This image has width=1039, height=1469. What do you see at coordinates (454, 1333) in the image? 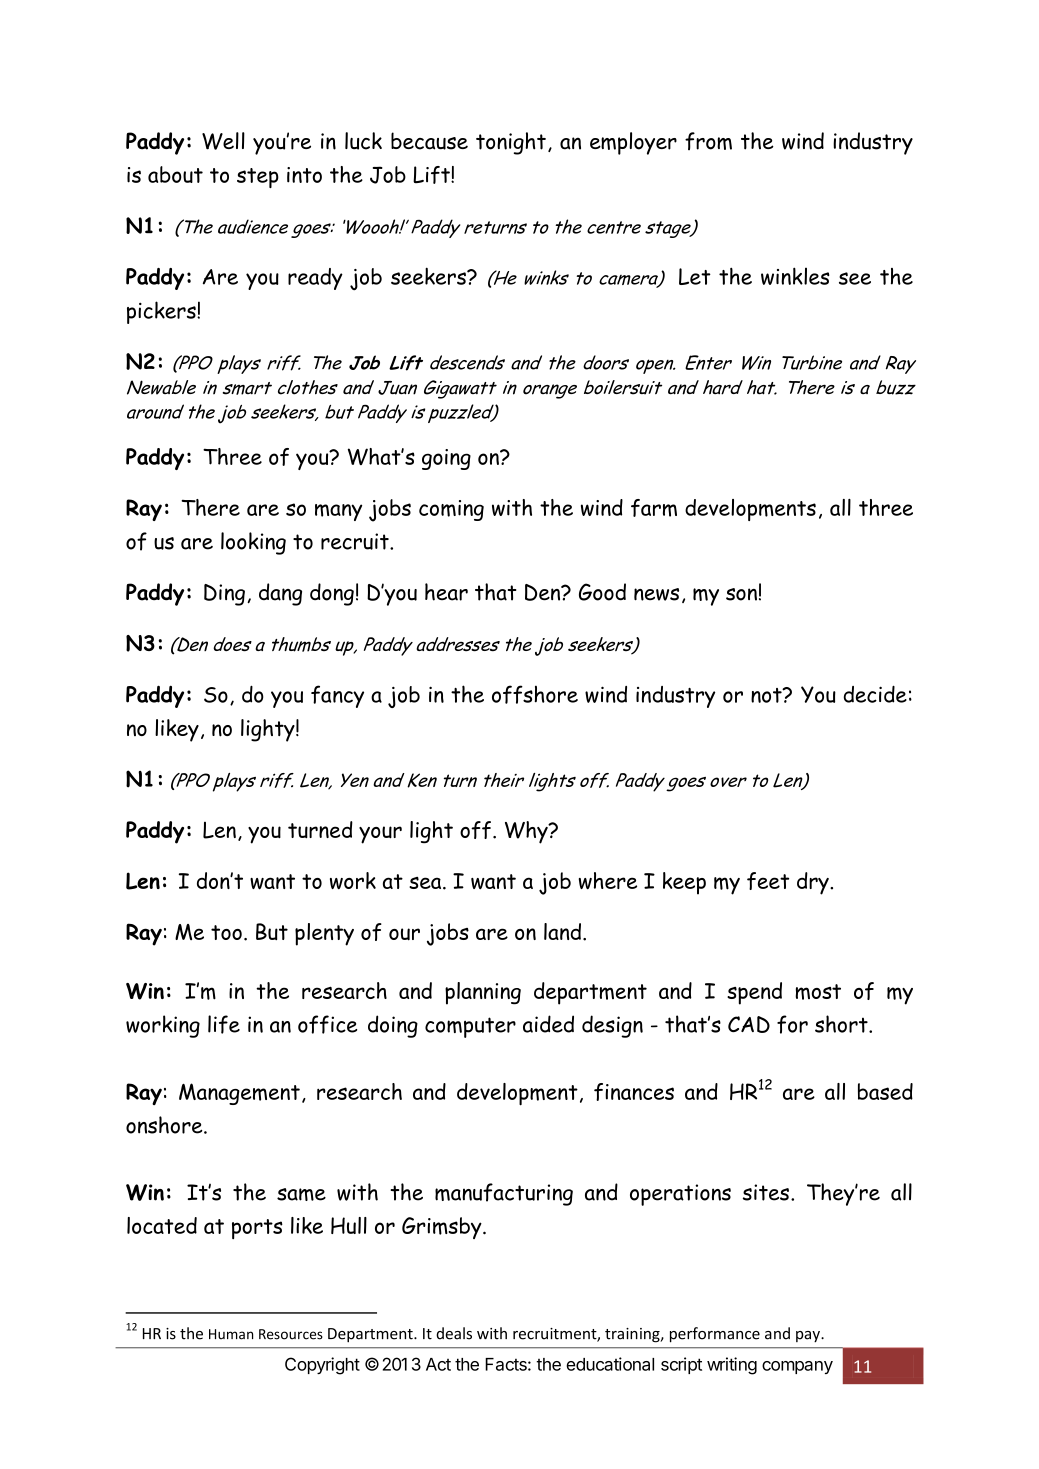
I see `deals` at bounding box center [454, 1333].
